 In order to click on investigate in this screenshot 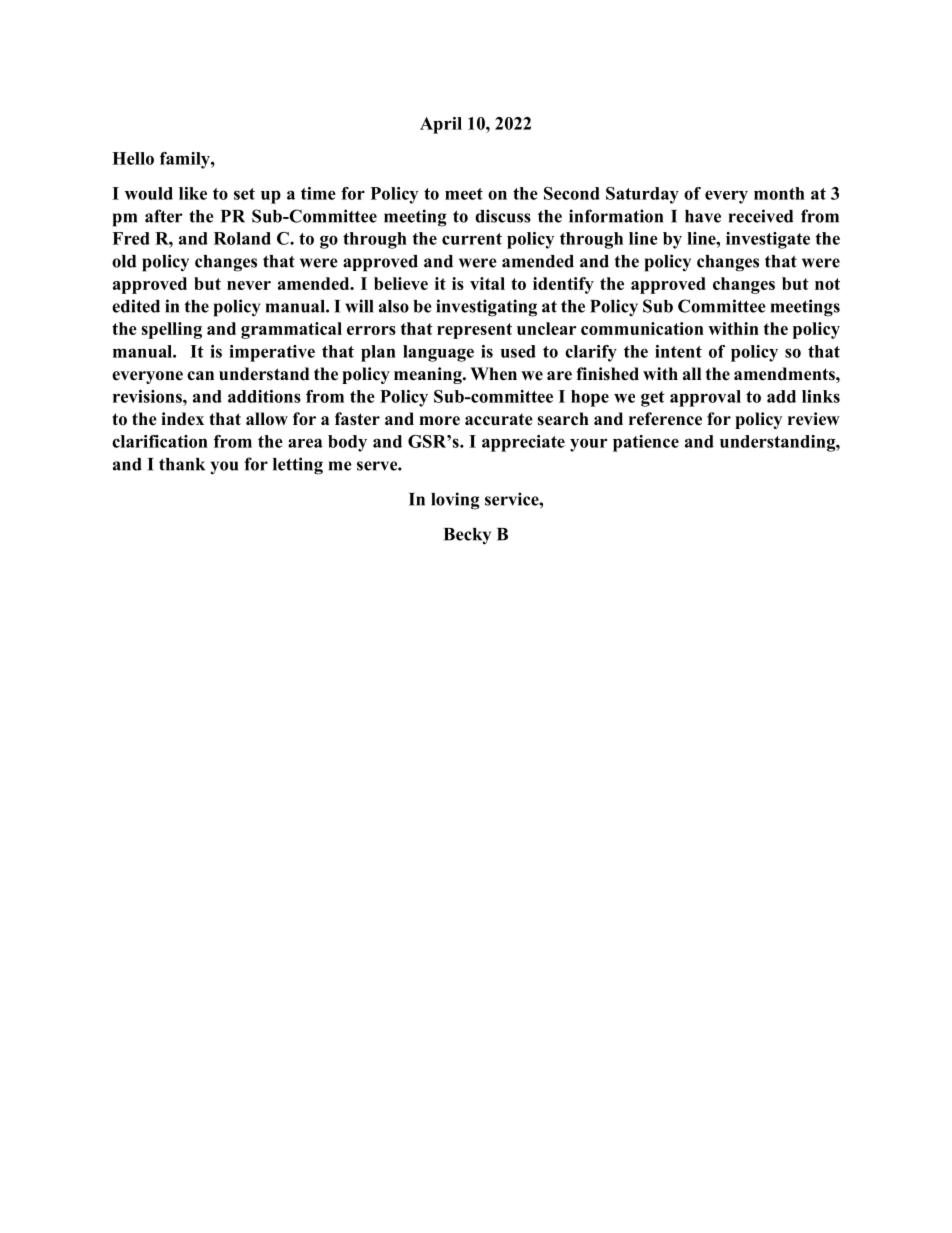, I will do `click(768, 240)`.
